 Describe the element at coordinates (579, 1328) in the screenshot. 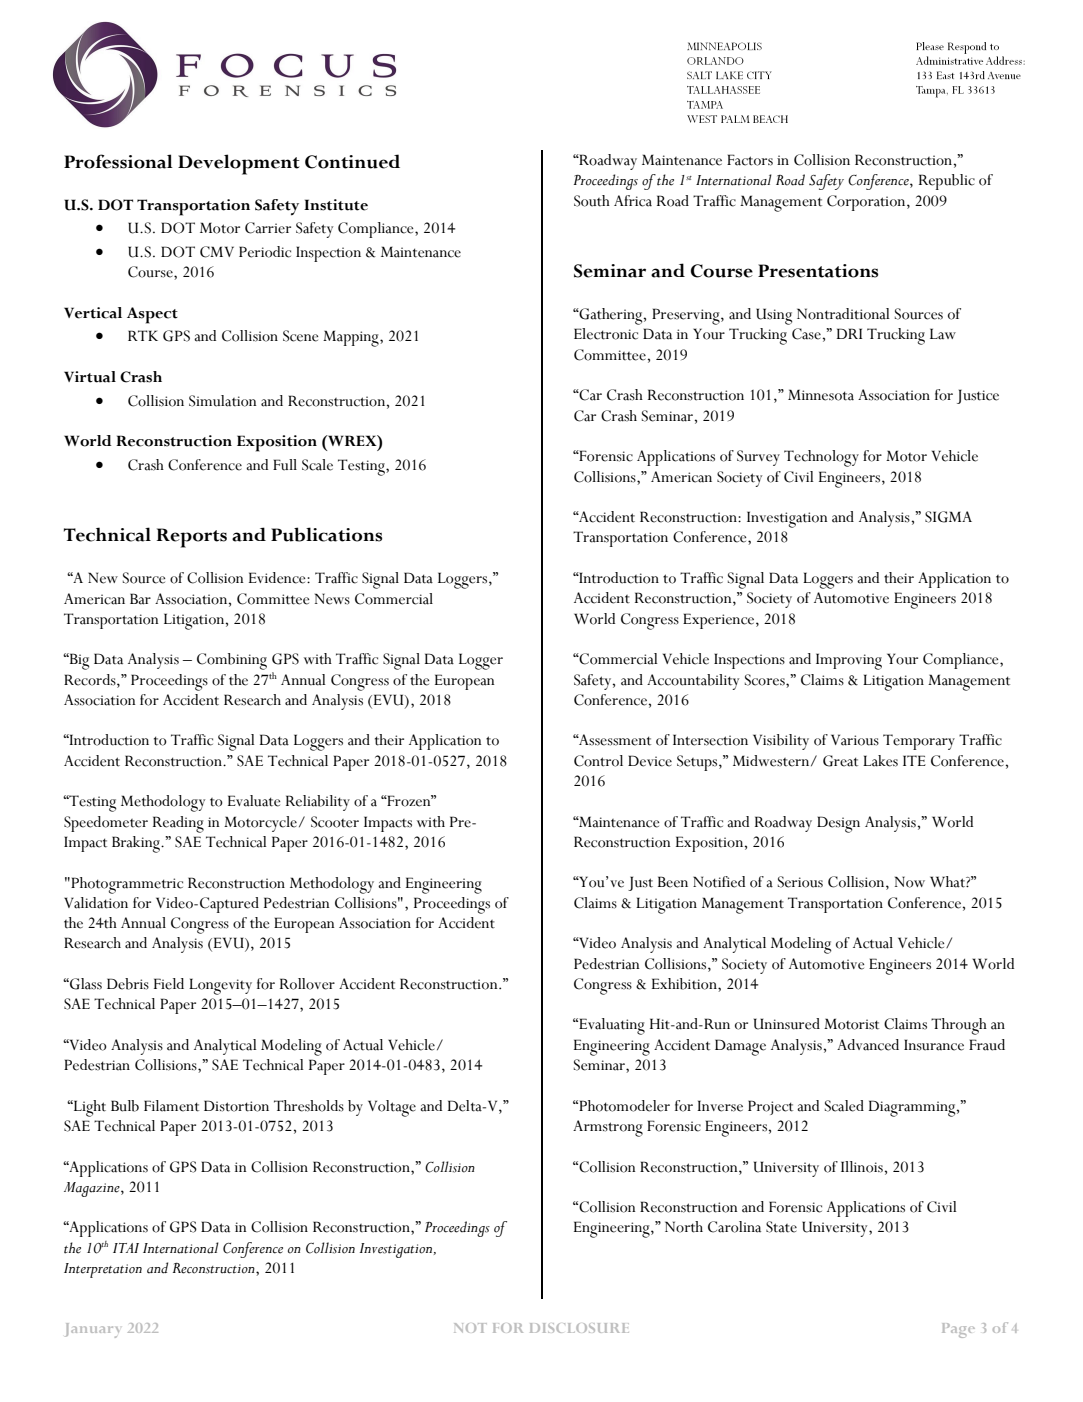

I see `DISCLOSURE` at that location.
